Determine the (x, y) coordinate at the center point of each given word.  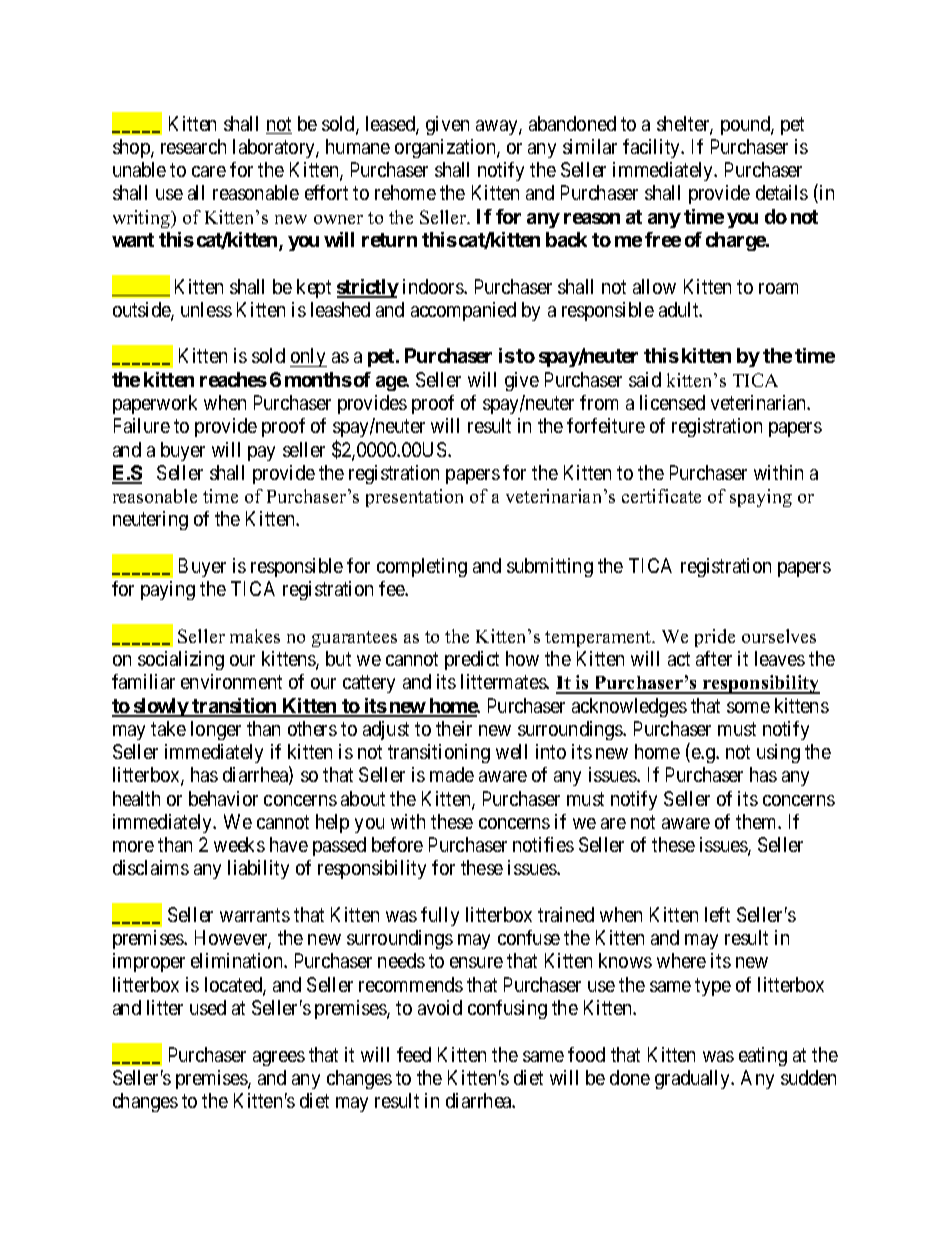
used (208, 1007)
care (209, 171)
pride (715, 638)
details (782, 192)
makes (255, 636)
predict (472, 660)
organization (446, 148)
